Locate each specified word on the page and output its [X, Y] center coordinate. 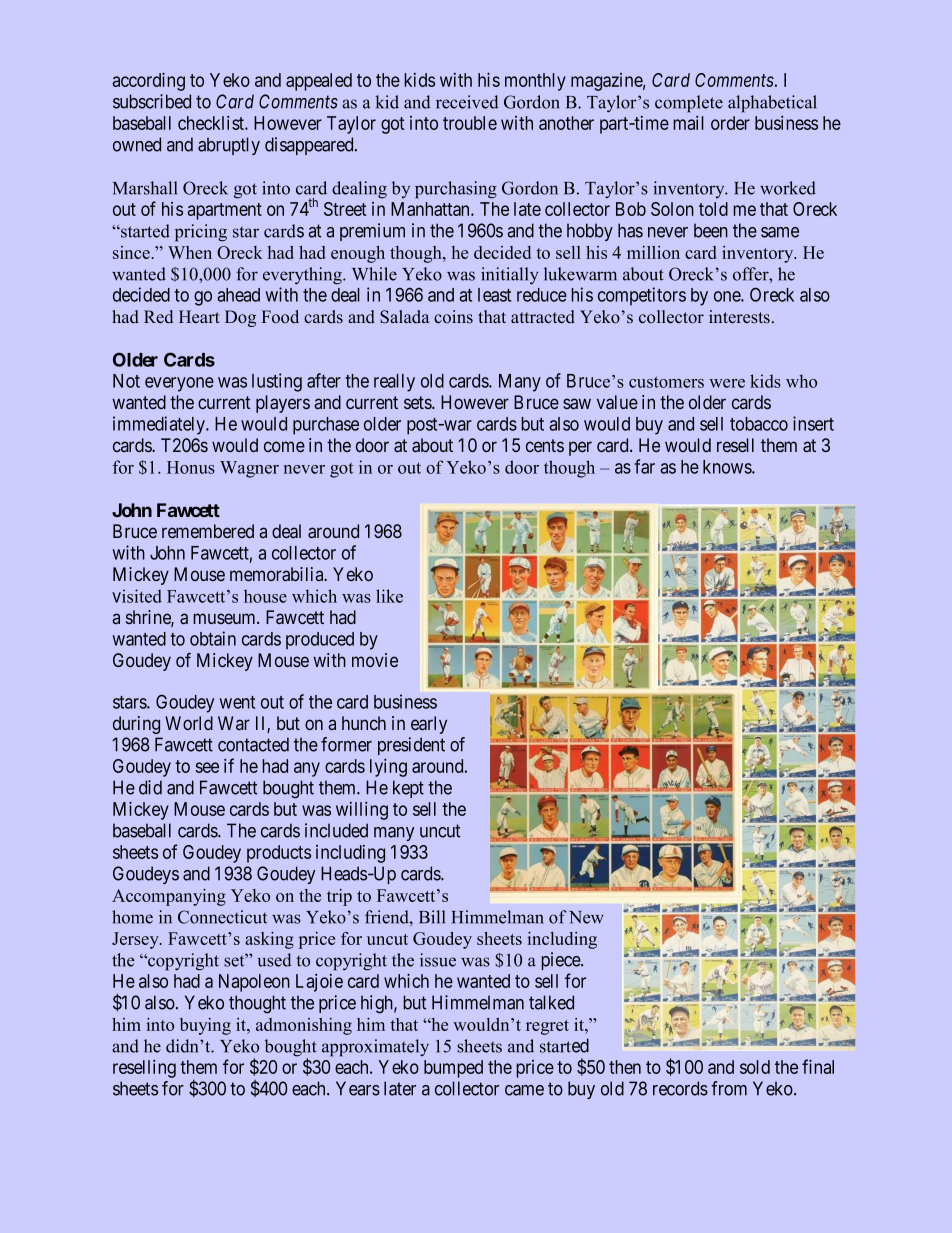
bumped [453, 1069]
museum [225, 618]
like [389, 596]
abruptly [229, 146]
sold [755, 1067]
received [467, 102]
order [730, 123]
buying [205, 1026]
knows [728, 467]
